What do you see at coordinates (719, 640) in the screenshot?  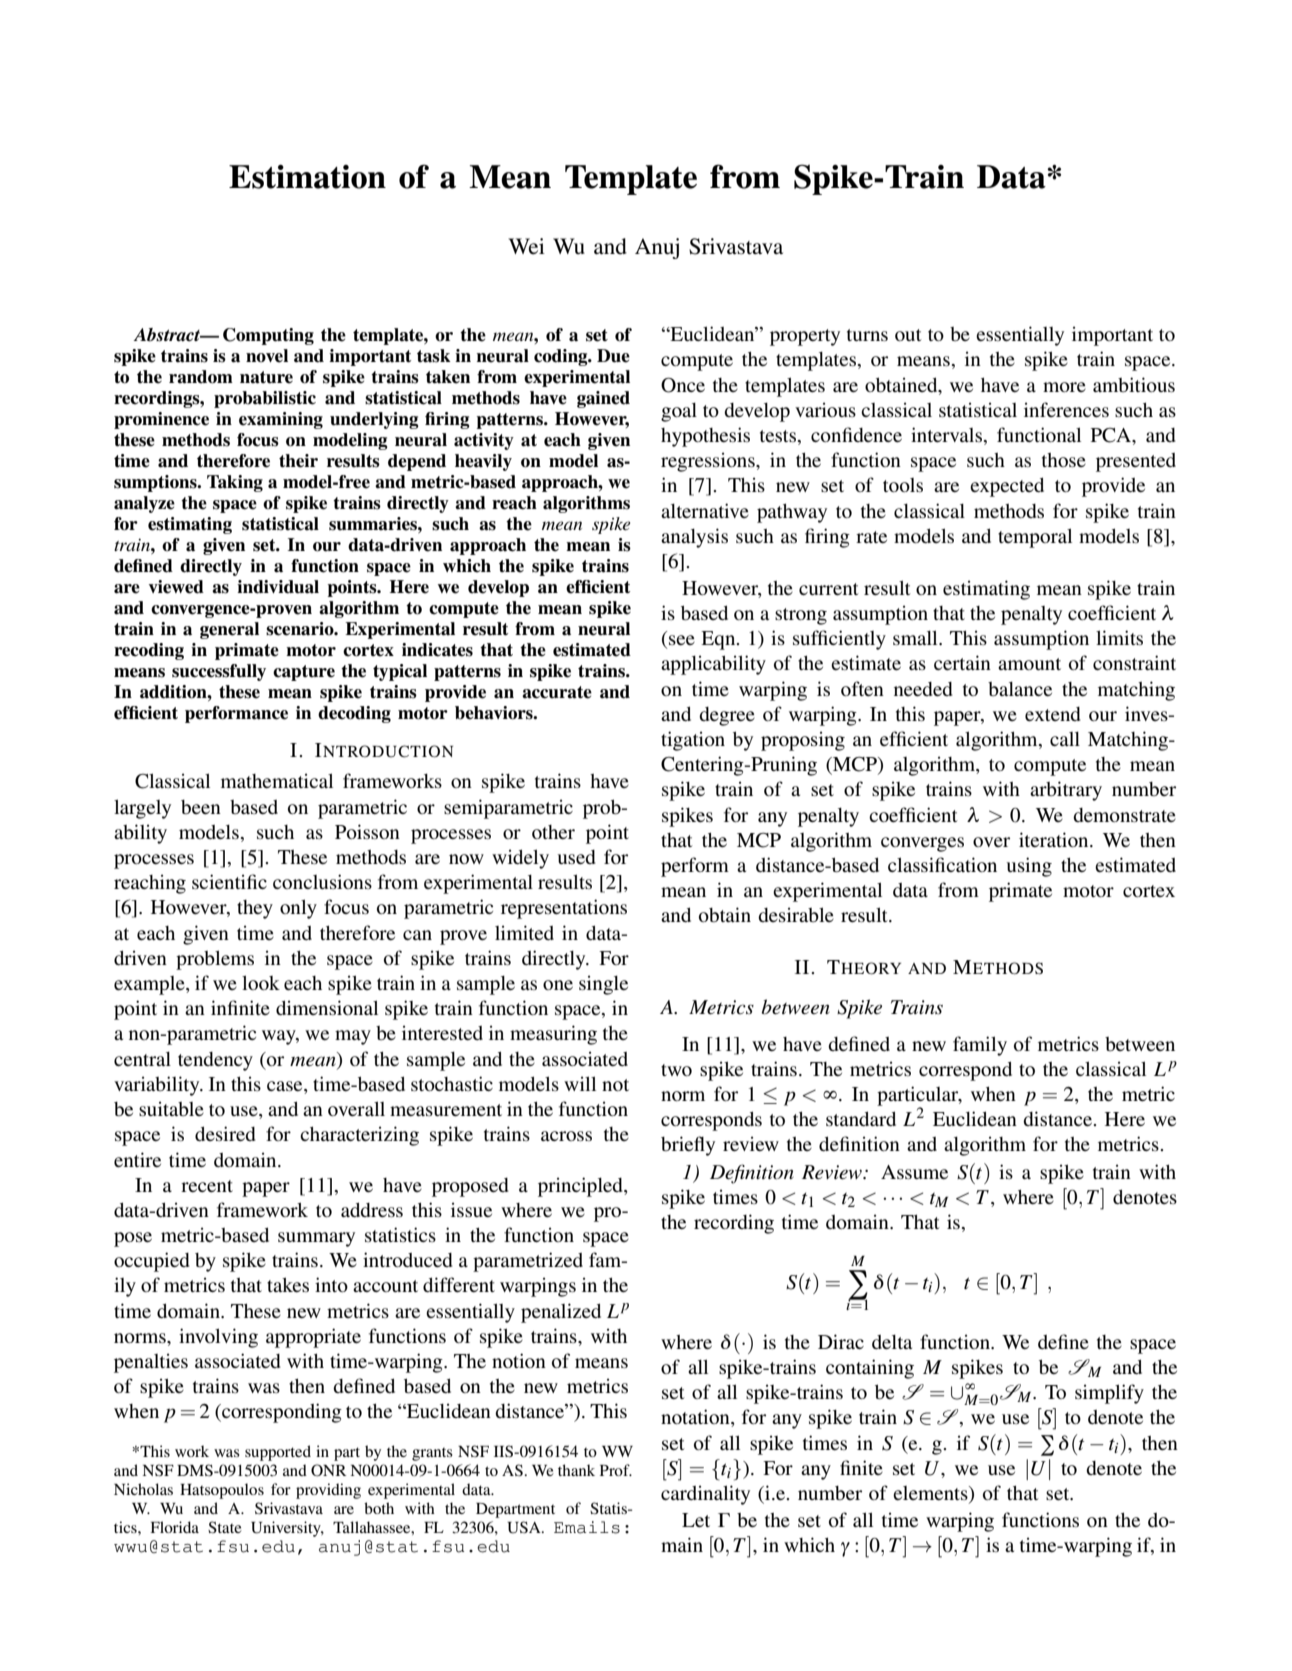 I see `Eqn` at bounding box center [719, 640].
